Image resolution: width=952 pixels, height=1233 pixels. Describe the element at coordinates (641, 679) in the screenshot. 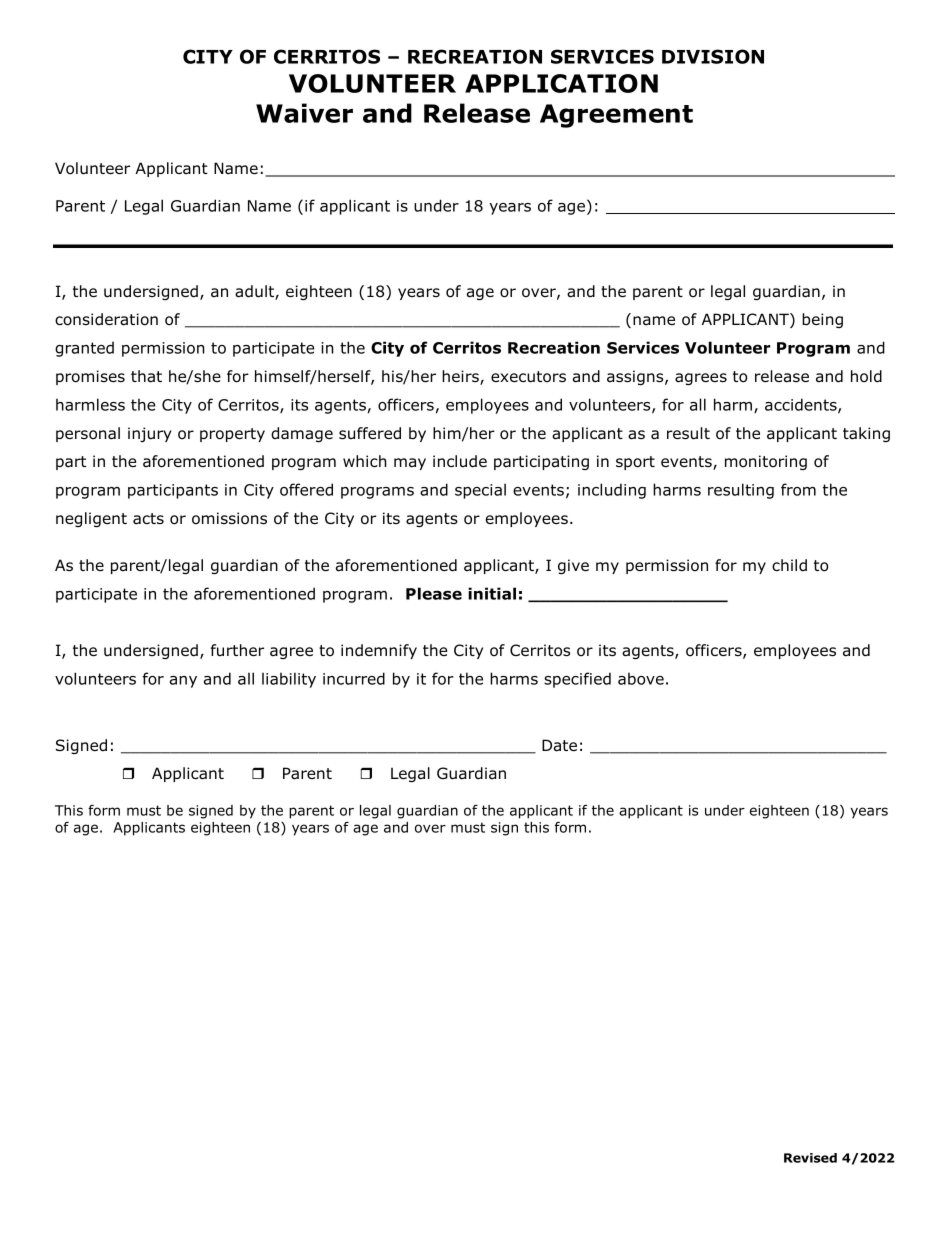

I see `above` at that location.
